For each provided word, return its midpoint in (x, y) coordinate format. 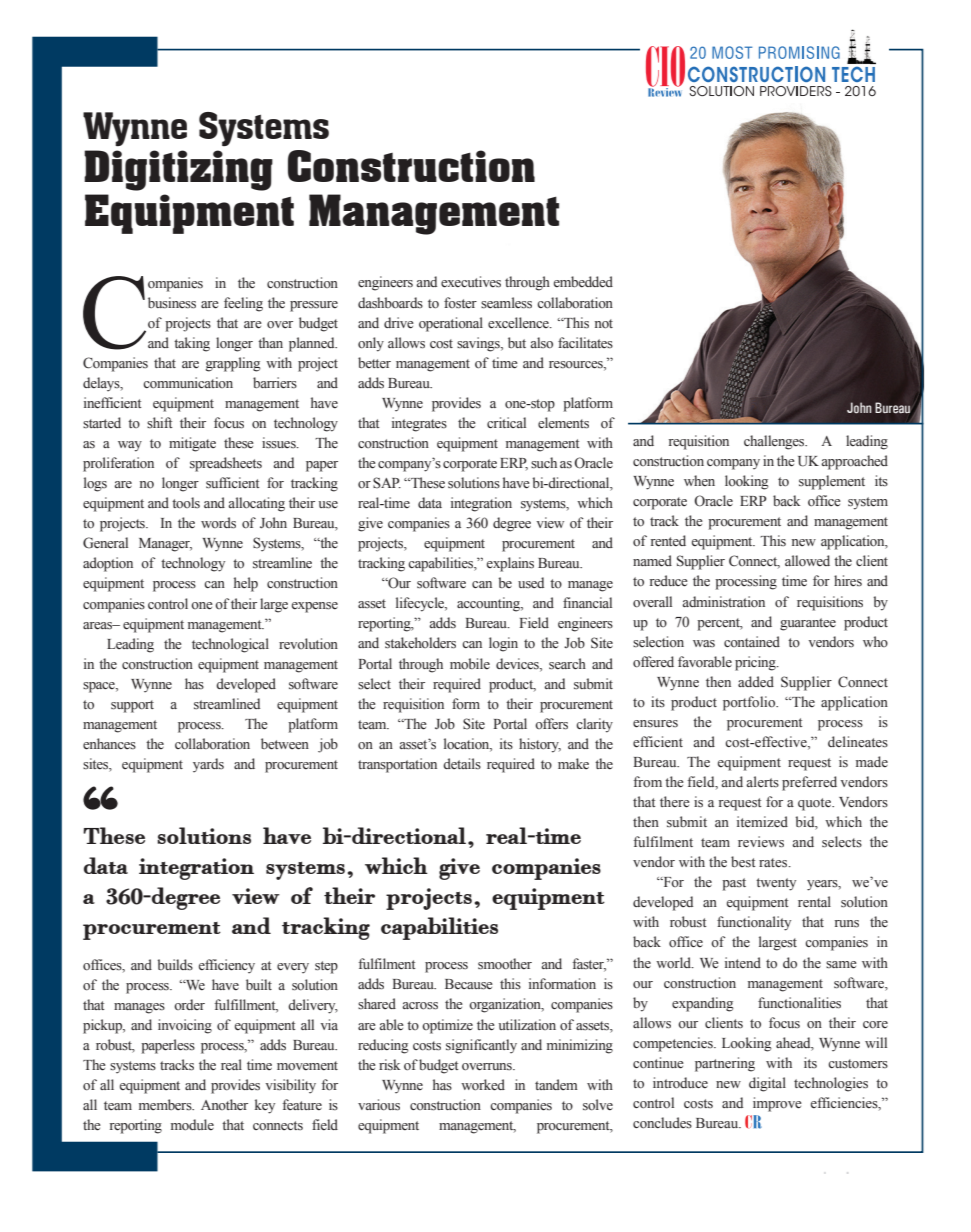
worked (483, 1085)
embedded (583, 282)
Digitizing (178, 170)
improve (777, 1104)
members (166, 1104)
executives (471, 282)
